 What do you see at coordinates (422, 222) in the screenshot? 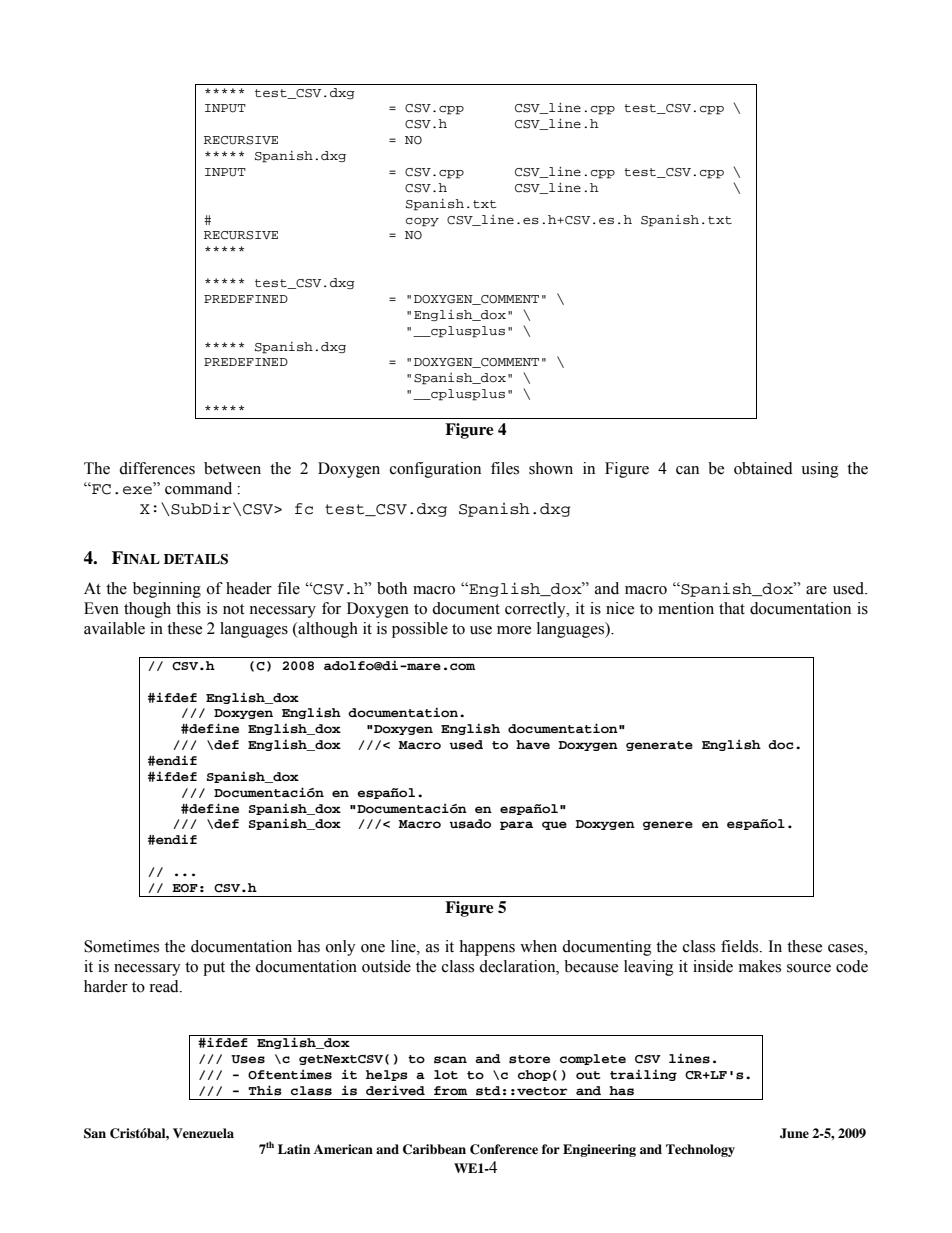
I see `copy` at bounding box center [422, 222].
